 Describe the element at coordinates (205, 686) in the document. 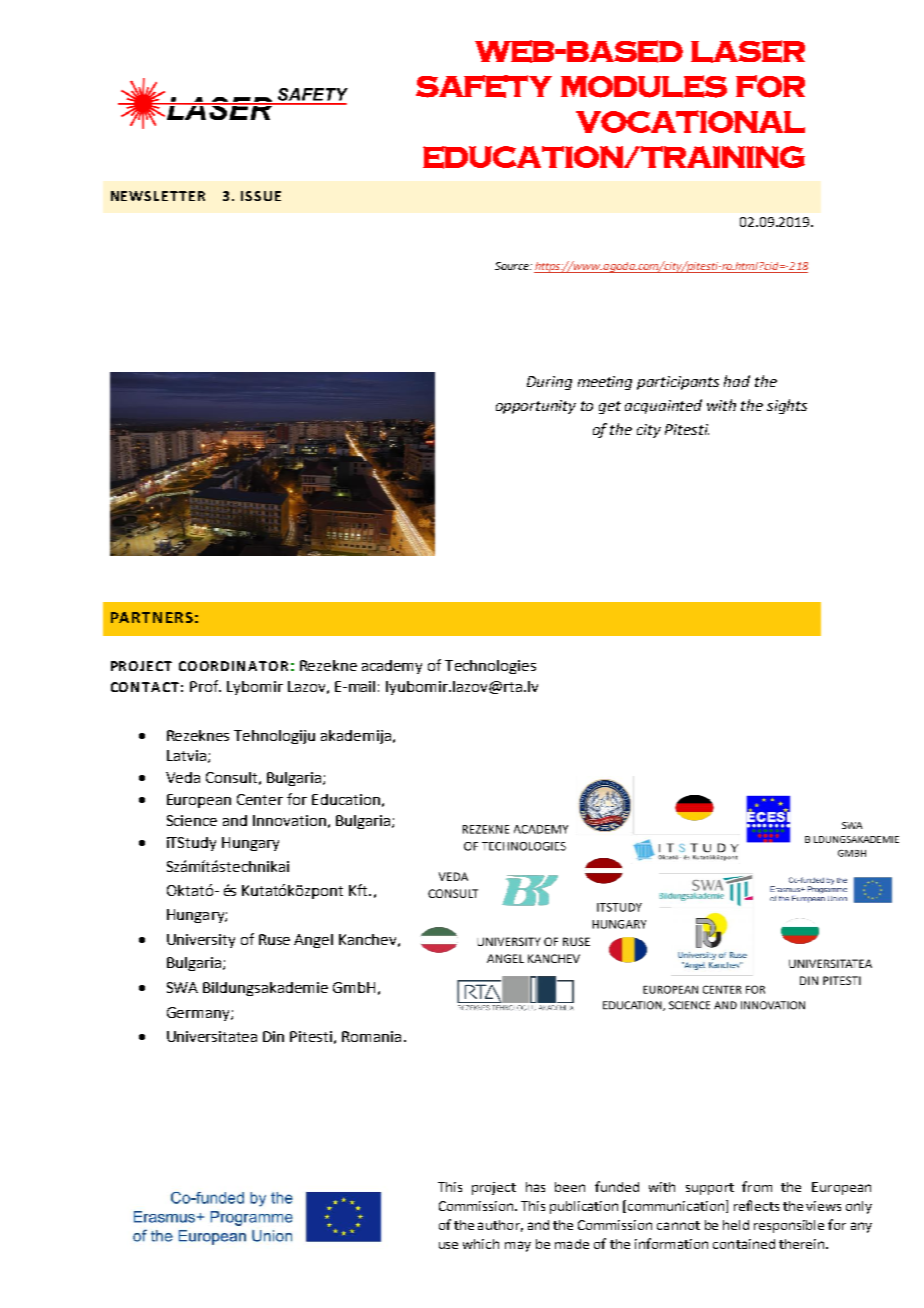

I see `Prof` at that location.
